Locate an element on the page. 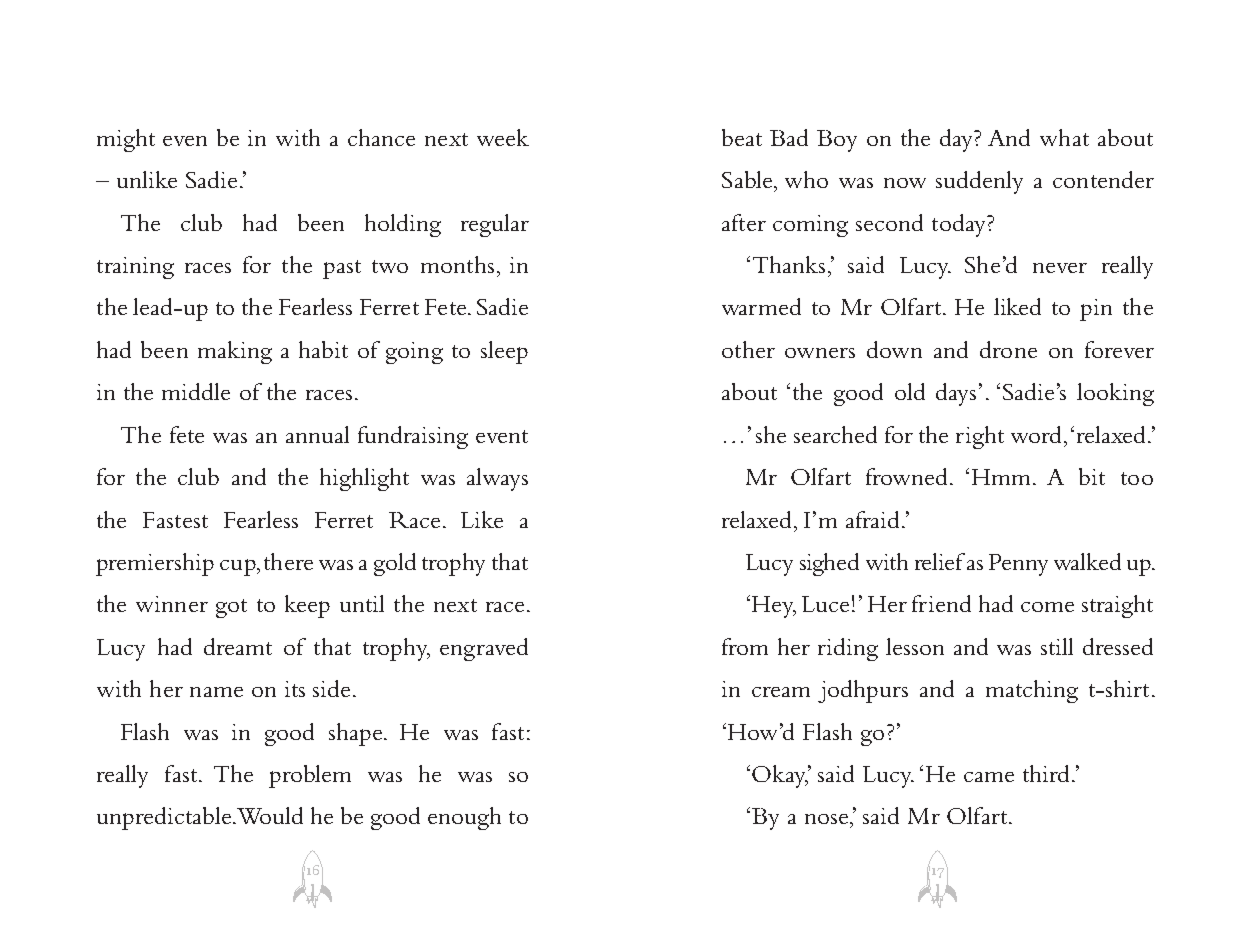 Image resolution: width=1250 pixels, height=952 pixels. might is located at coordinates (126, 140).
